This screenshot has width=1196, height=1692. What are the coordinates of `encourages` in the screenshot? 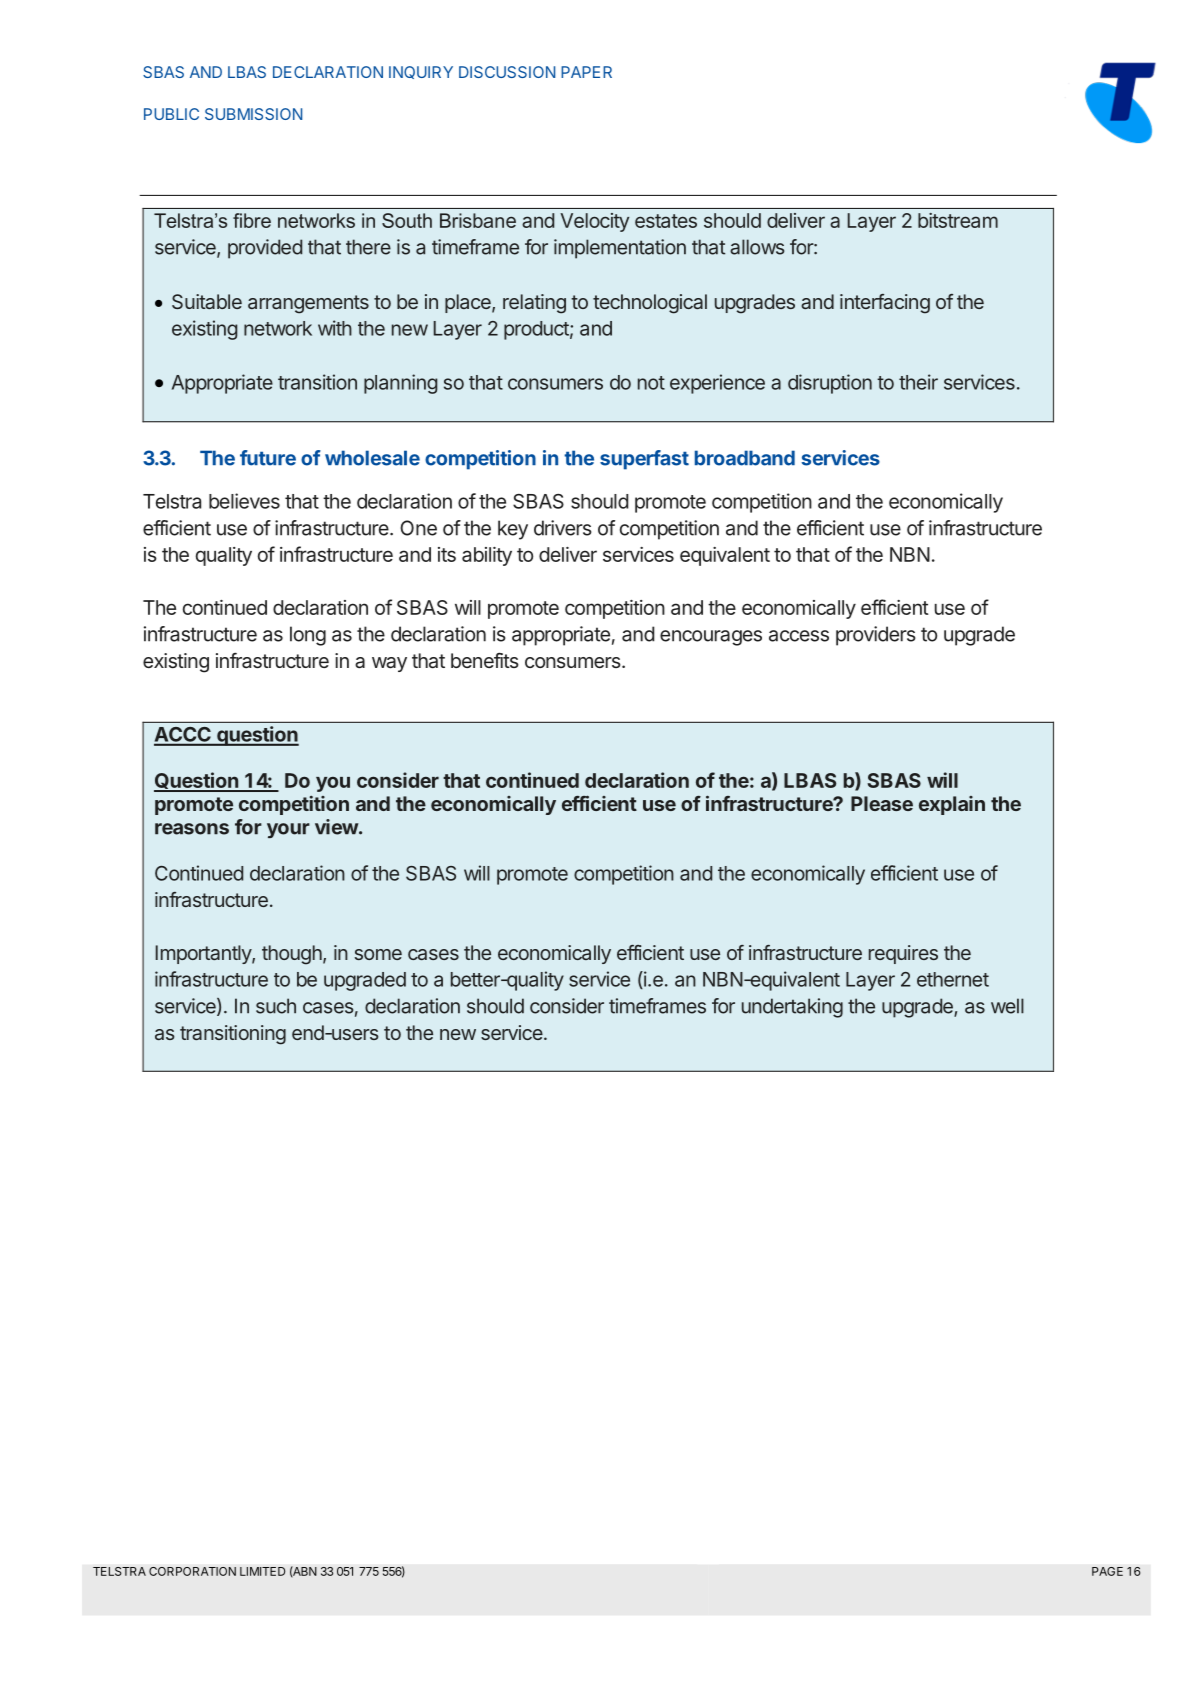 It's located at (711, 638).
